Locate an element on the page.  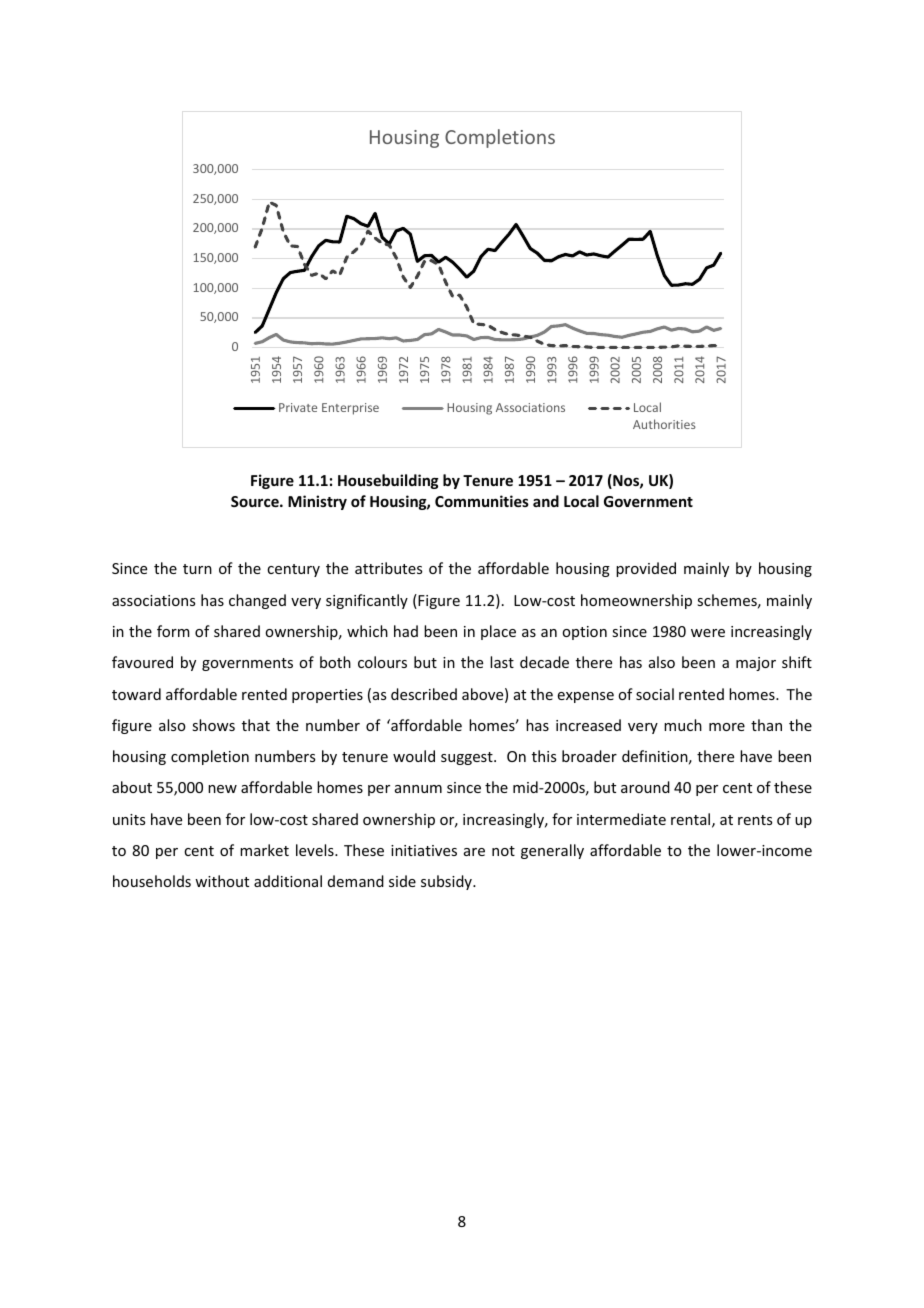
rents is located at coordinates (755, 820).
